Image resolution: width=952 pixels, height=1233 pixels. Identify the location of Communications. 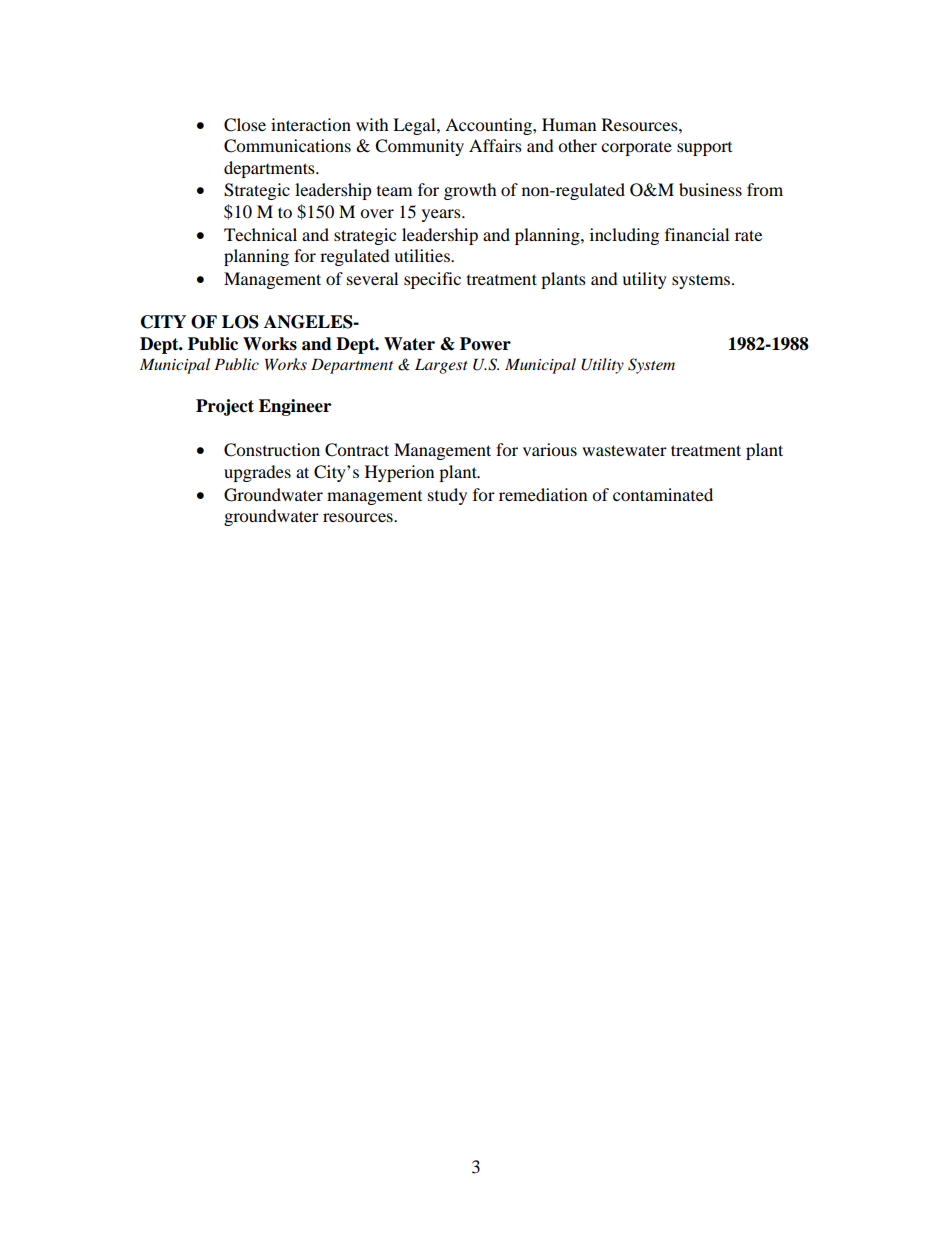
(287, 146).
